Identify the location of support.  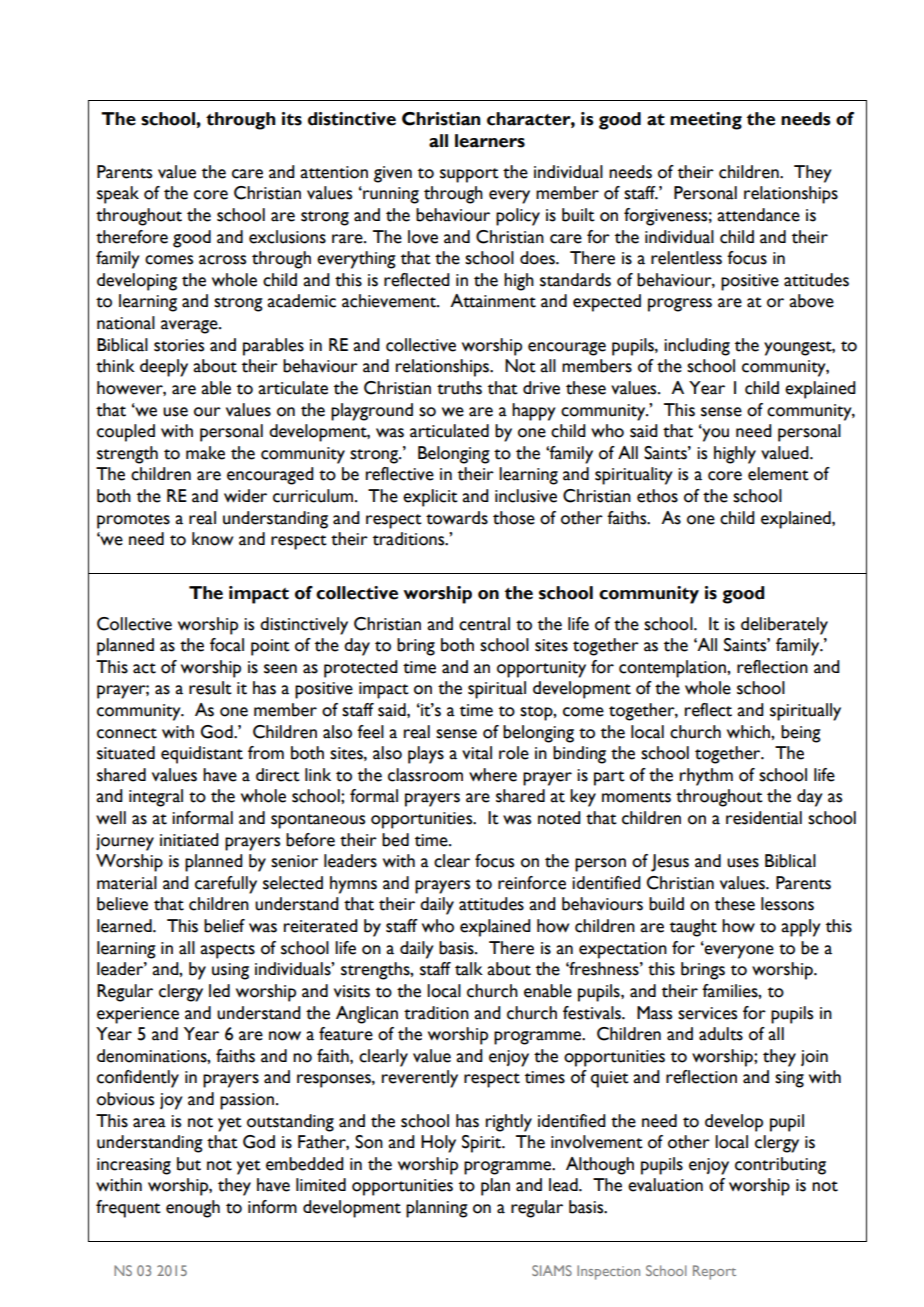
(469, 175).
